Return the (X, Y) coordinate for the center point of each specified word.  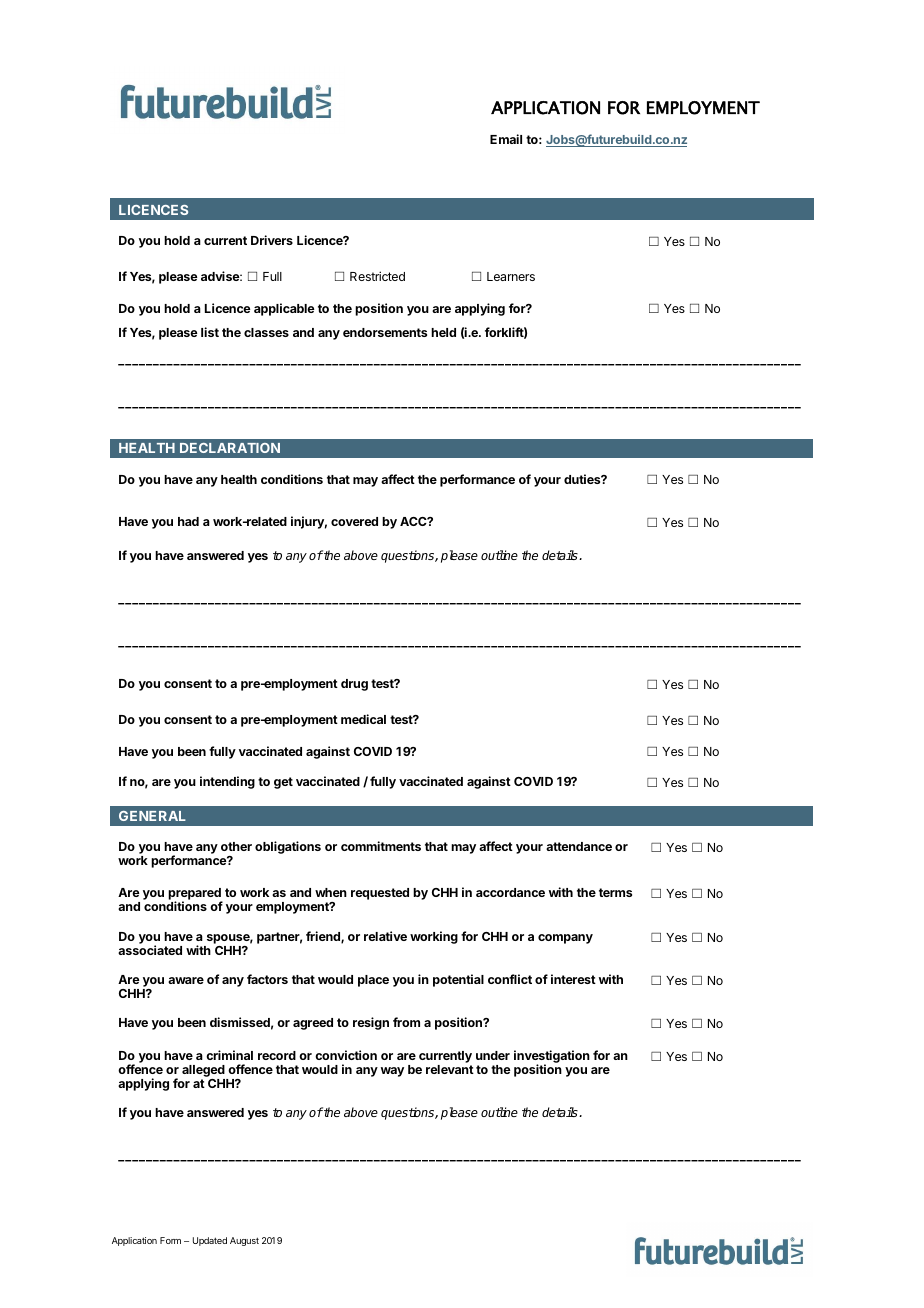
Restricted (377, 276)
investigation (552, 1058)
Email (506, 139)
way (392, 1072)
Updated (210, 1241)
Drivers (272, 240)
